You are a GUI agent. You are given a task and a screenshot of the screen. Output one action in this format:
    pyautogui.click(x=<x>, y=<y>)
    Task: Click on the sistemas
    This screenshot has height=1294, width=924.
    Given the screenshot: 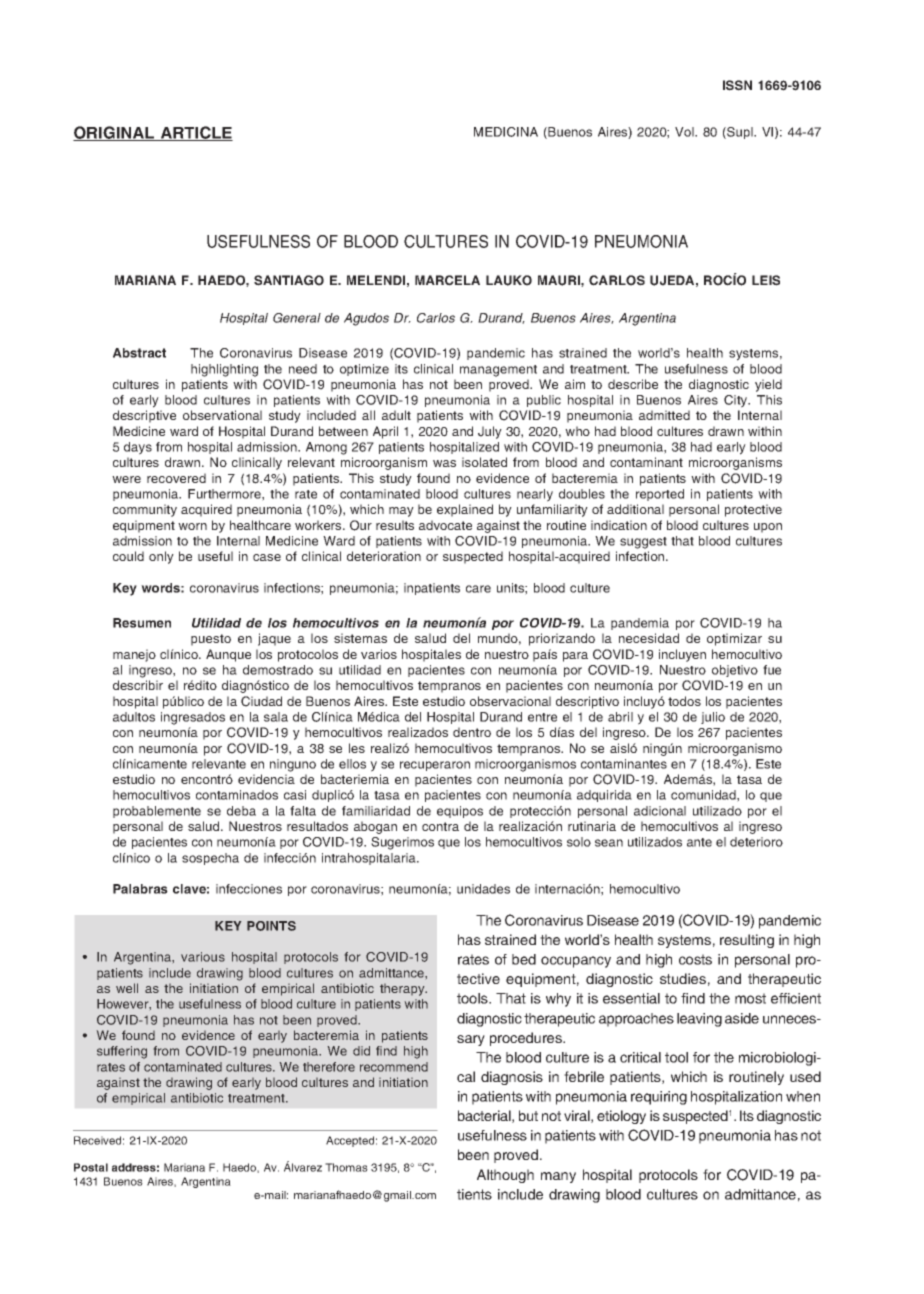 What is the action you would take?
    pyautogui.click(x=360, y=638)
